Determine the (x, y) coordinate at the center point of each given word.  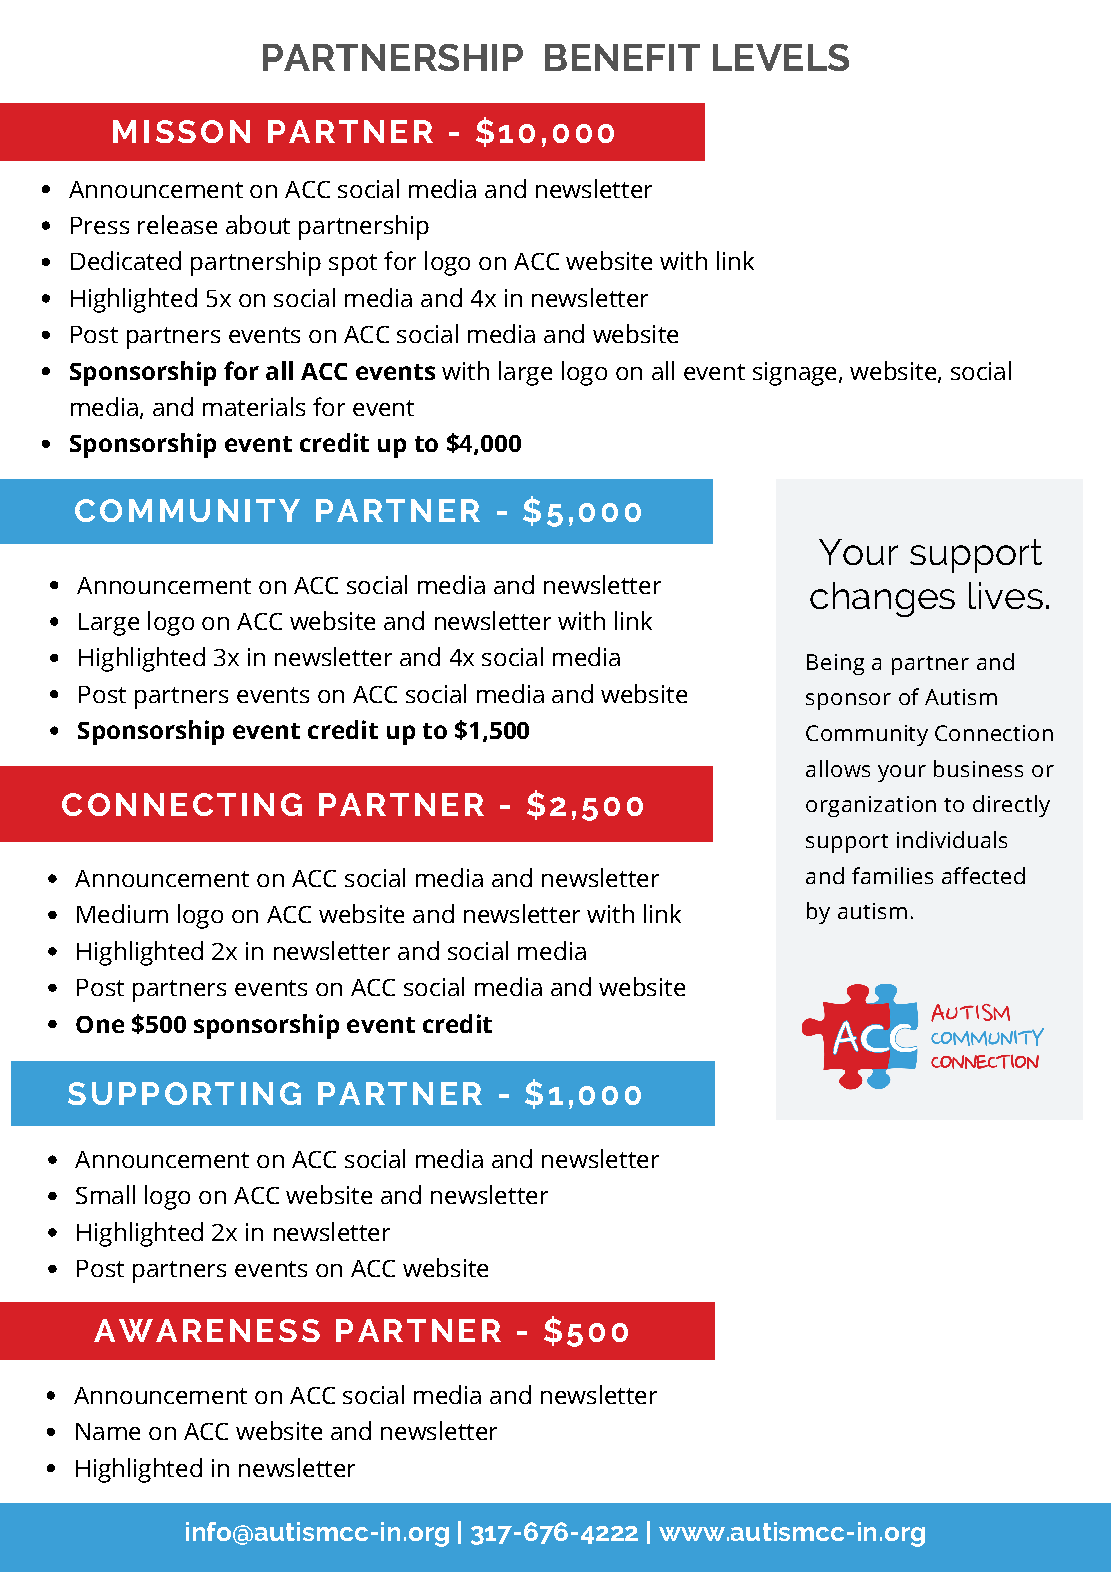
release (177, 224)
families (892, 875)
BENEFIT (622, 57)
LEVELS (781, 57)
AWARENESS (207, 1330)
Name (108, 1431)
